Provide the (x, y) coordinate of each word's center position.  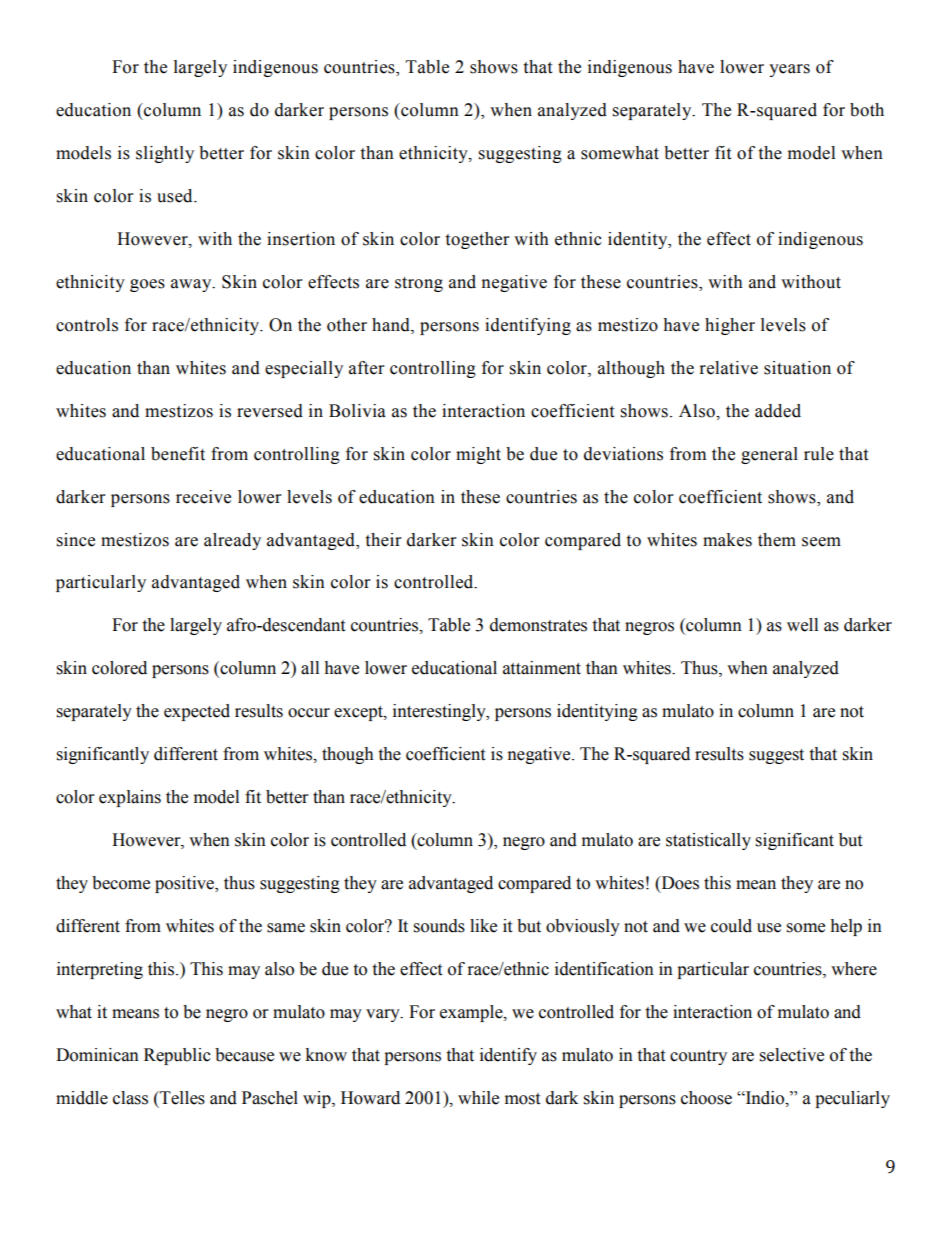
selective (792, 1055)
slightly (165, 154)
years (789, 70)
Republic (177, 1056)
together (477, 240)
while (478, 1098)
